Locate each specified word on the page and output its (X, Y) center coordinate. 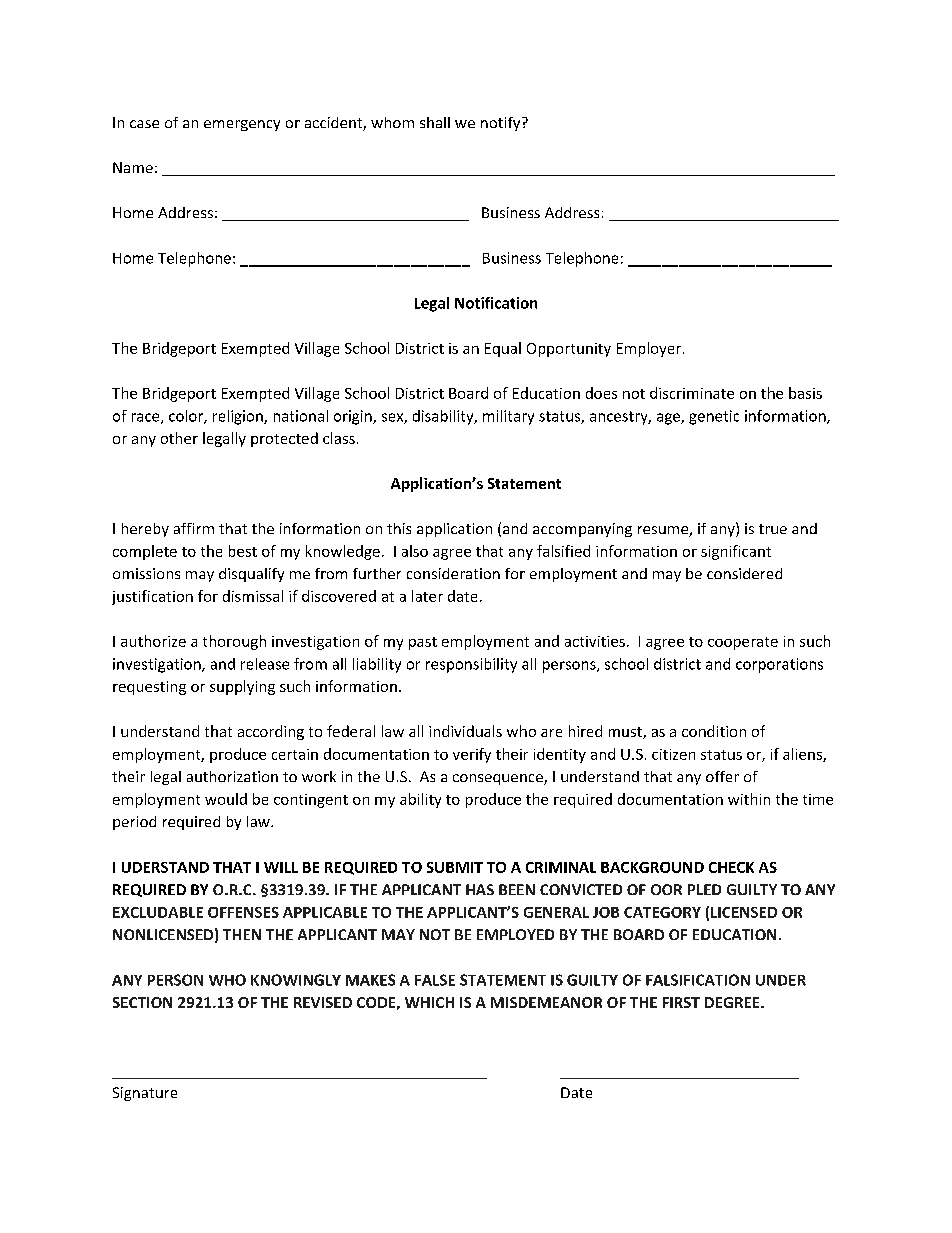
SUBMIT (455, 867)
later (427, 596)
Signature (145, 1094)
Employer (649, 349)
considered (744, 573)
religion (239, 417)
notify (502, 124)
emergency (242, 125)
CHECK (731, 867)
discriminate (692, 393)
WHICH (429, 1002)
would (226, 799)
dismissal (253, 596)
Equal (503, 349)
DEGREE (733, 1002)
